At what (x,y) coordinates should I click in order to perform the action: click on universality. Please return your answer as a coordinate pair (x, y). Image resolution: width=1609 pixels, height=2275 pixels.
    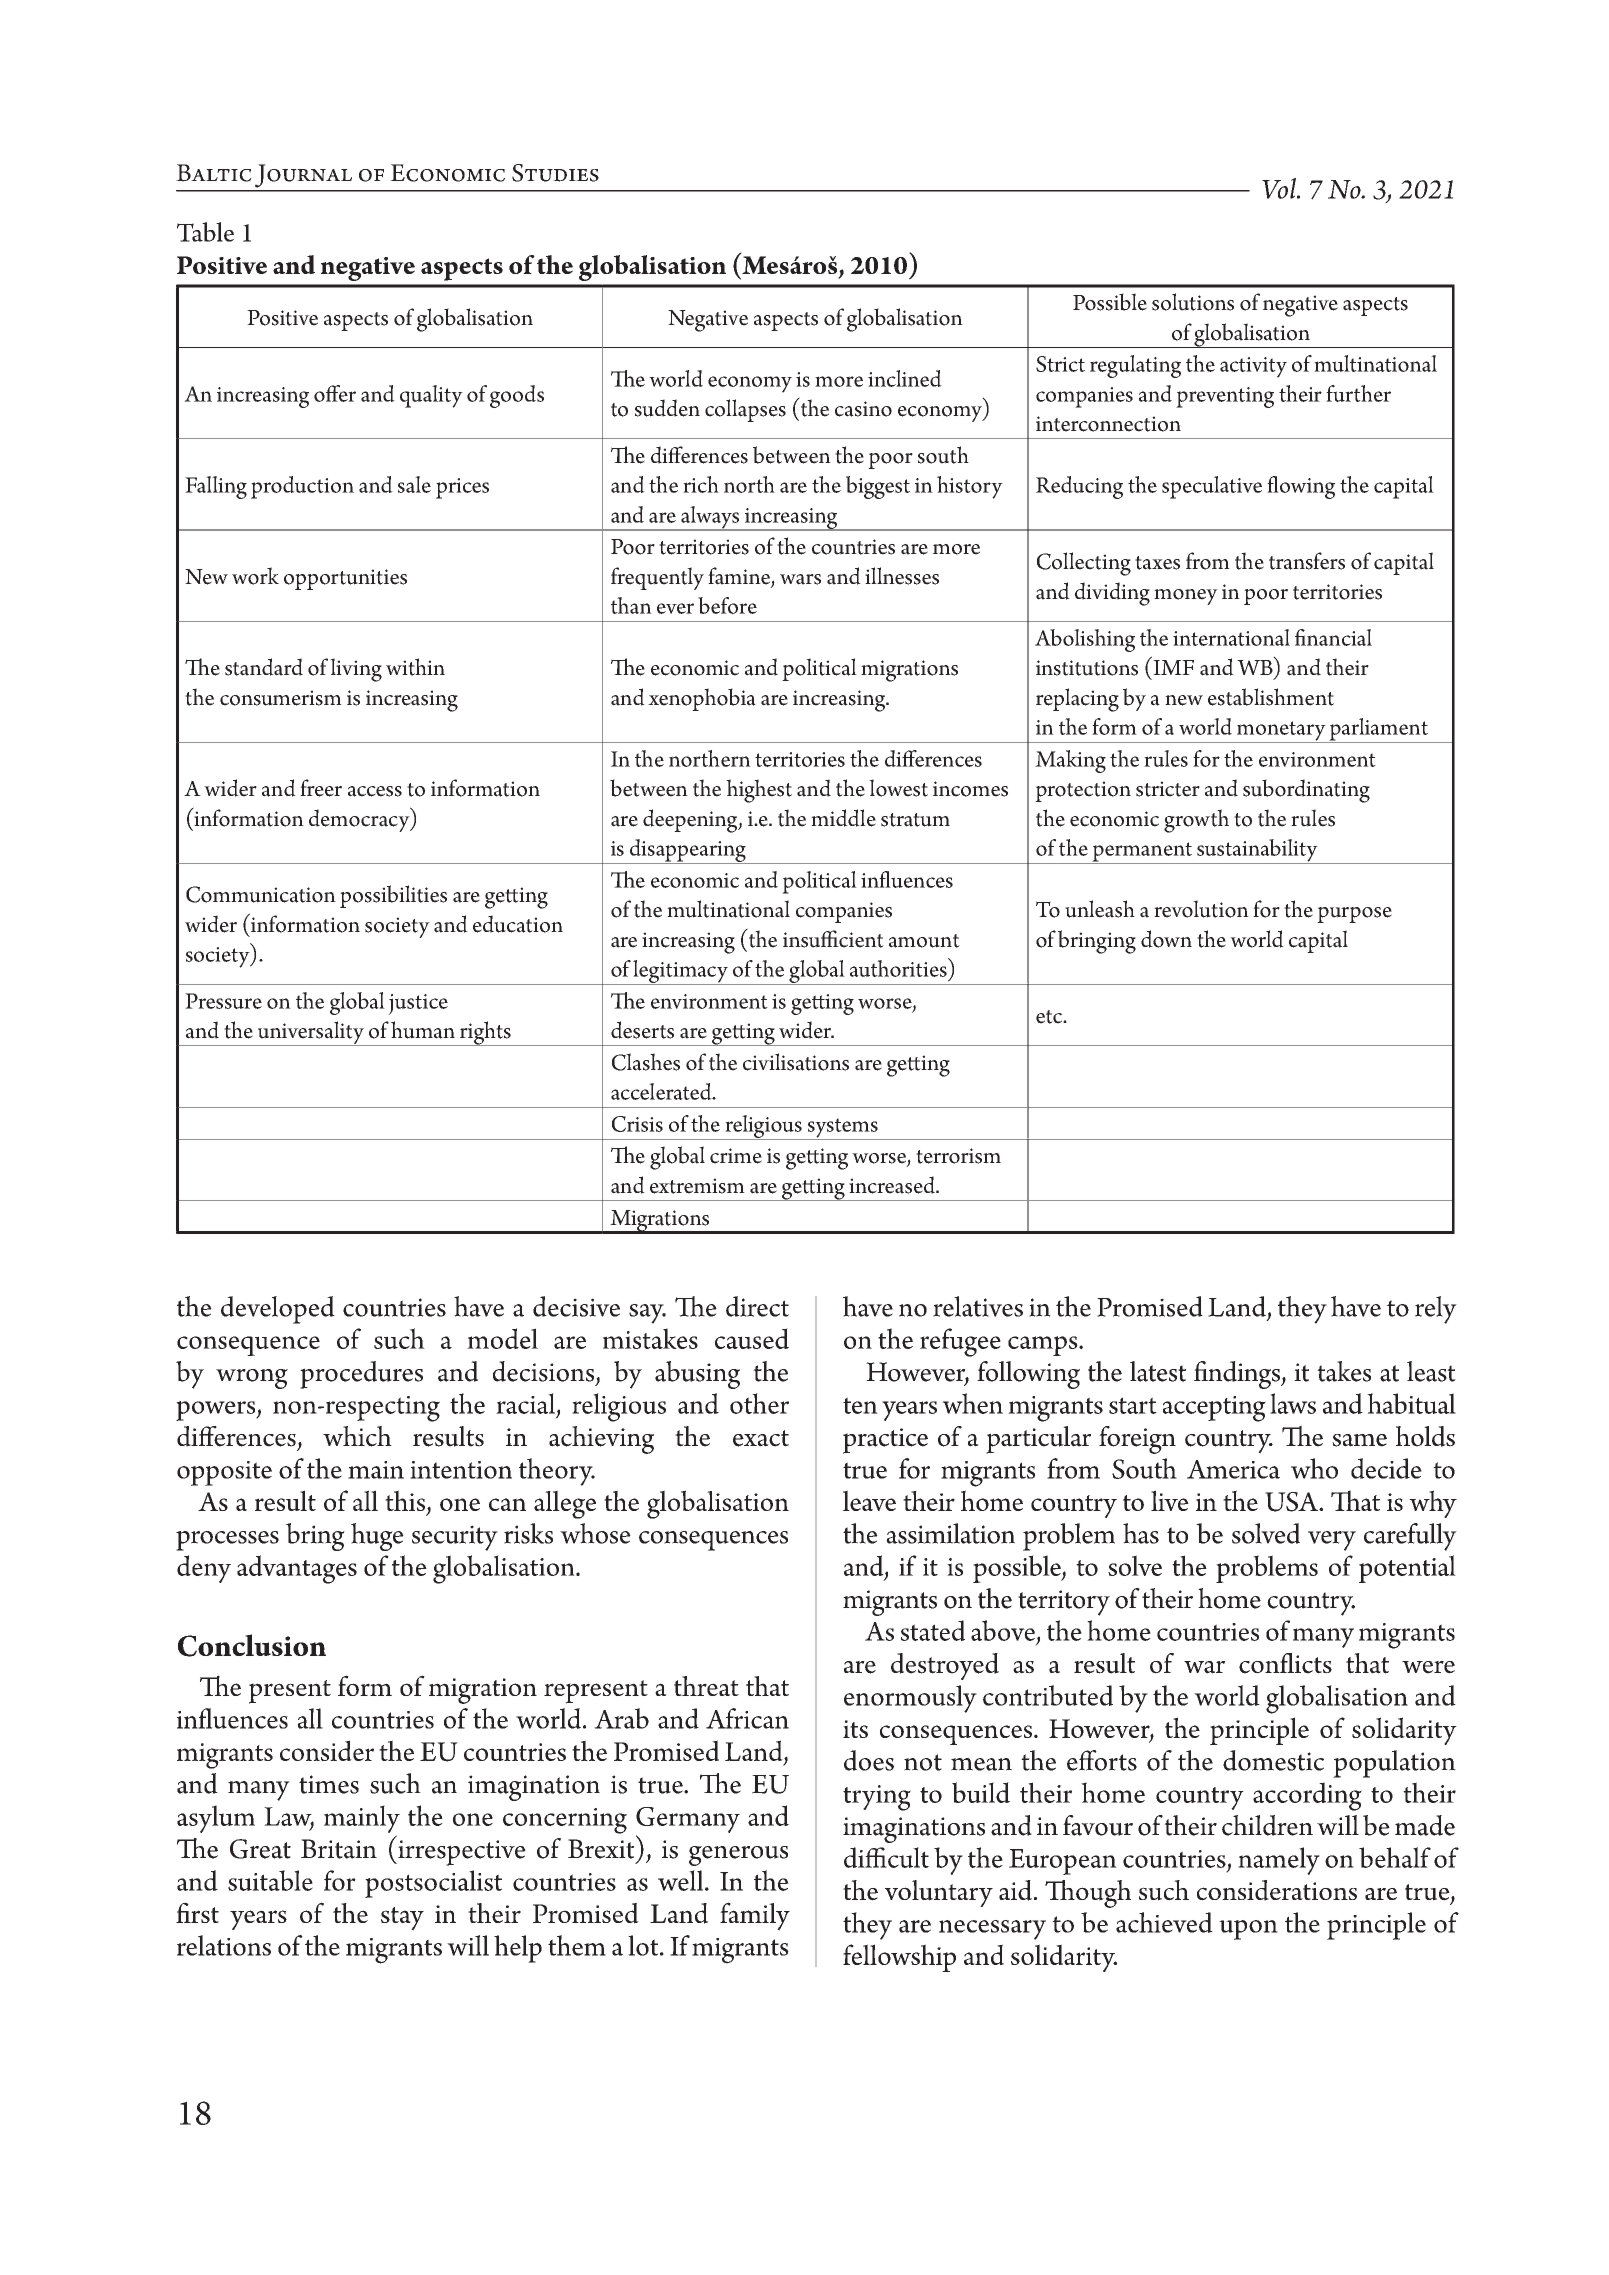
    Looking at the image, I should click on (311, 1033).
